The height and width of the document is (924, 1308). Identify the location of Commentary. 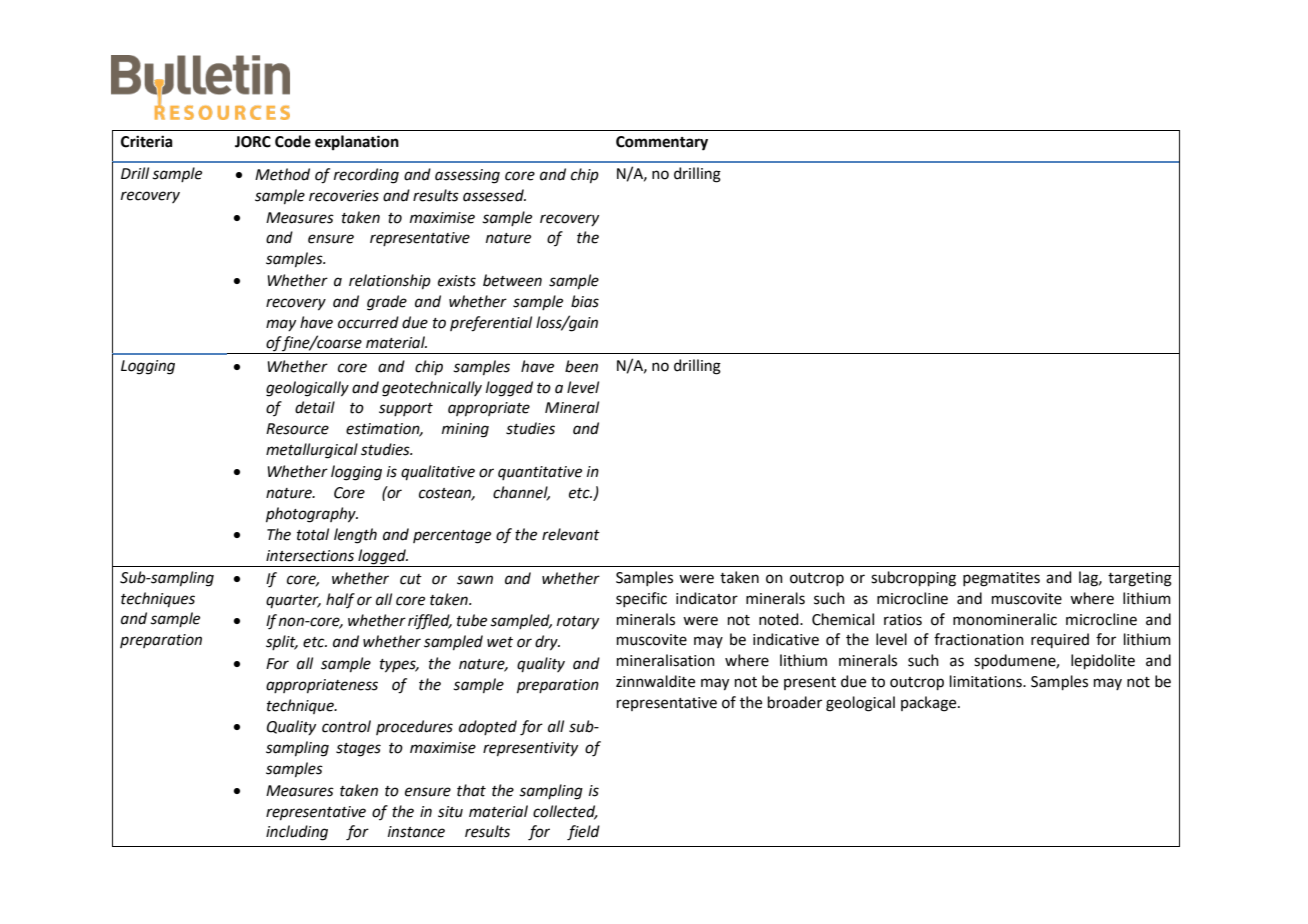
(662, 143).
